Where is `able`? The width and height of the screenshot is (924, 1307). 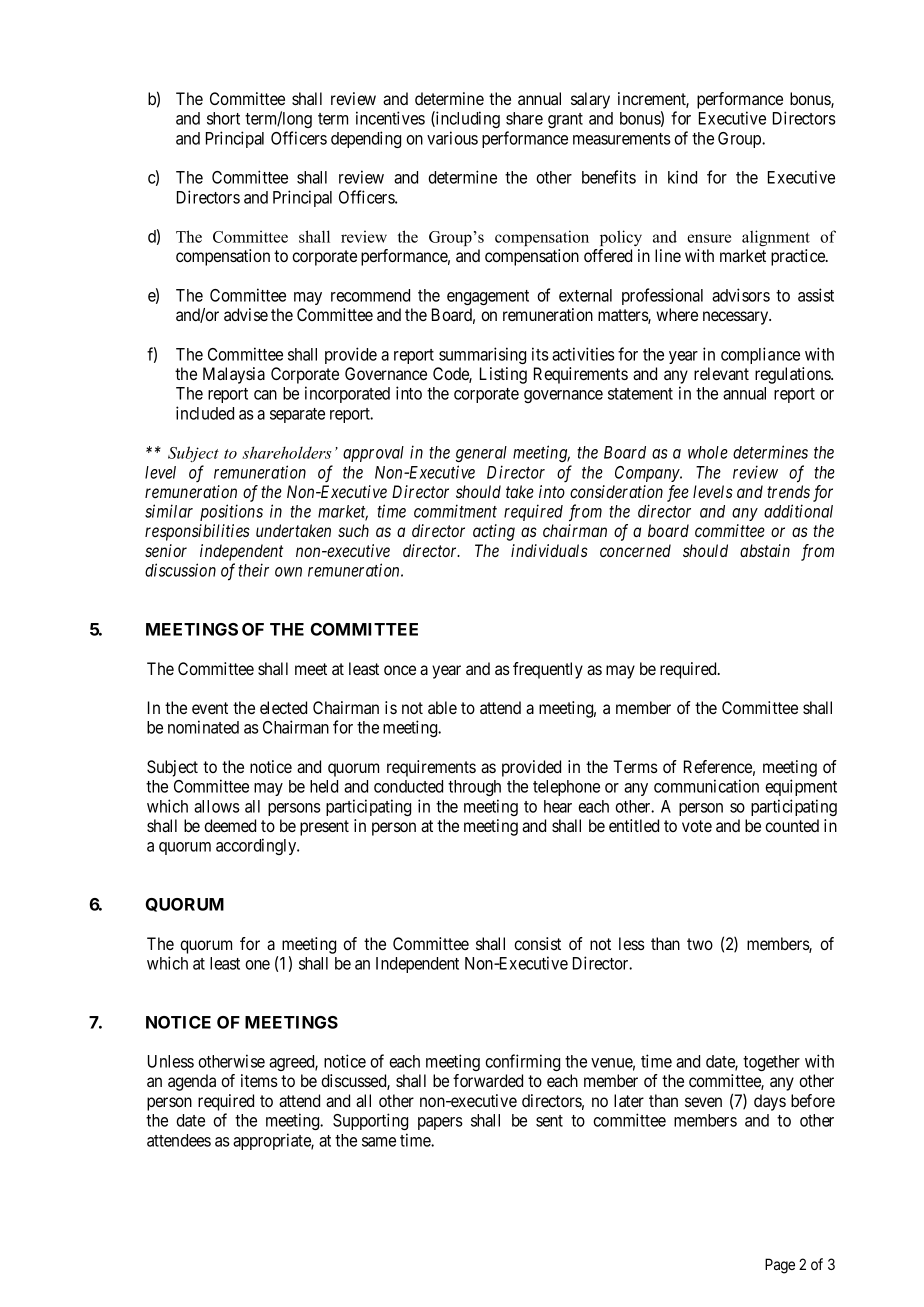
able is located at coordinates (442, 707).
